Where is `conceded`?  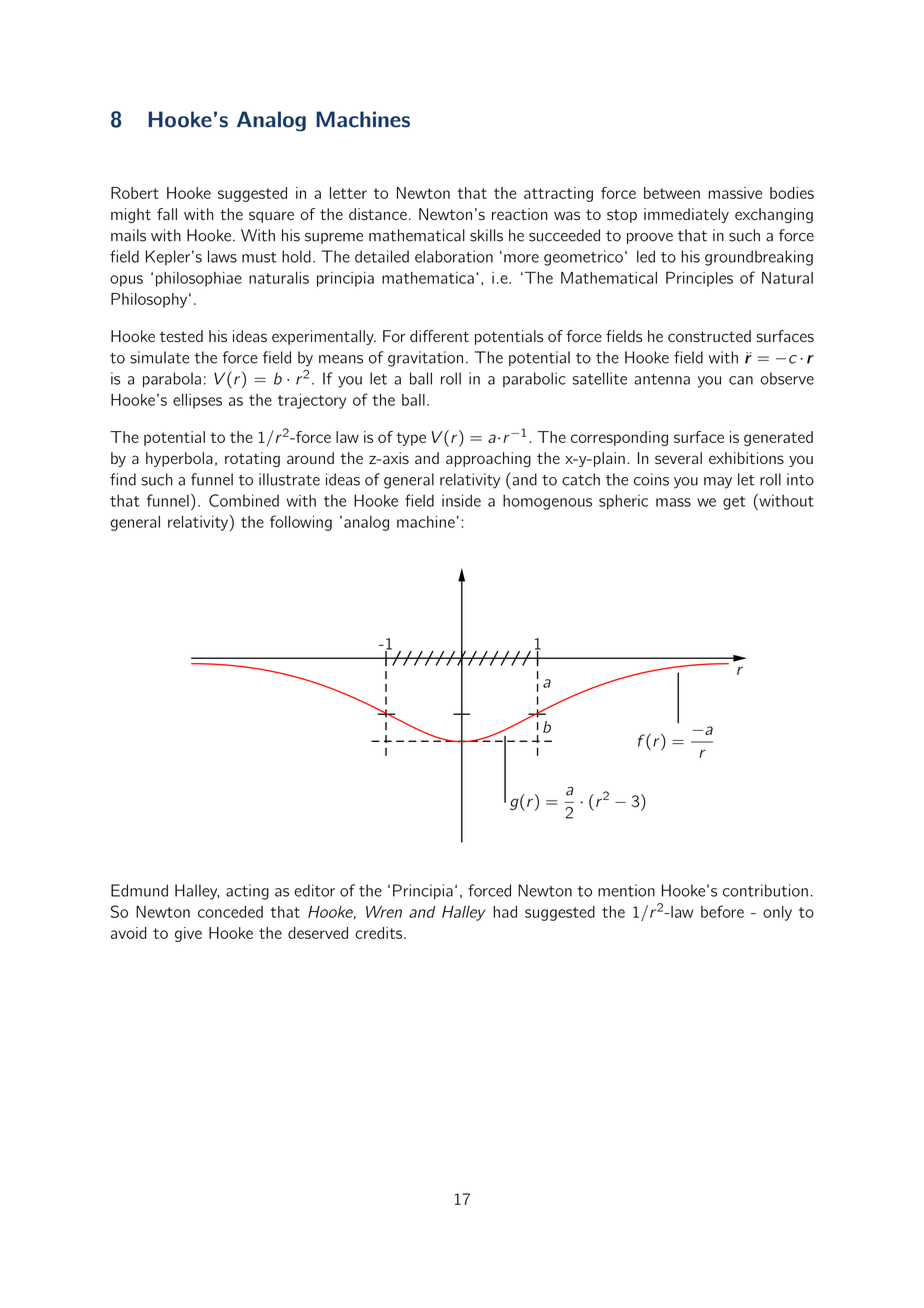
conceded is located at coordinates (230, 912).
